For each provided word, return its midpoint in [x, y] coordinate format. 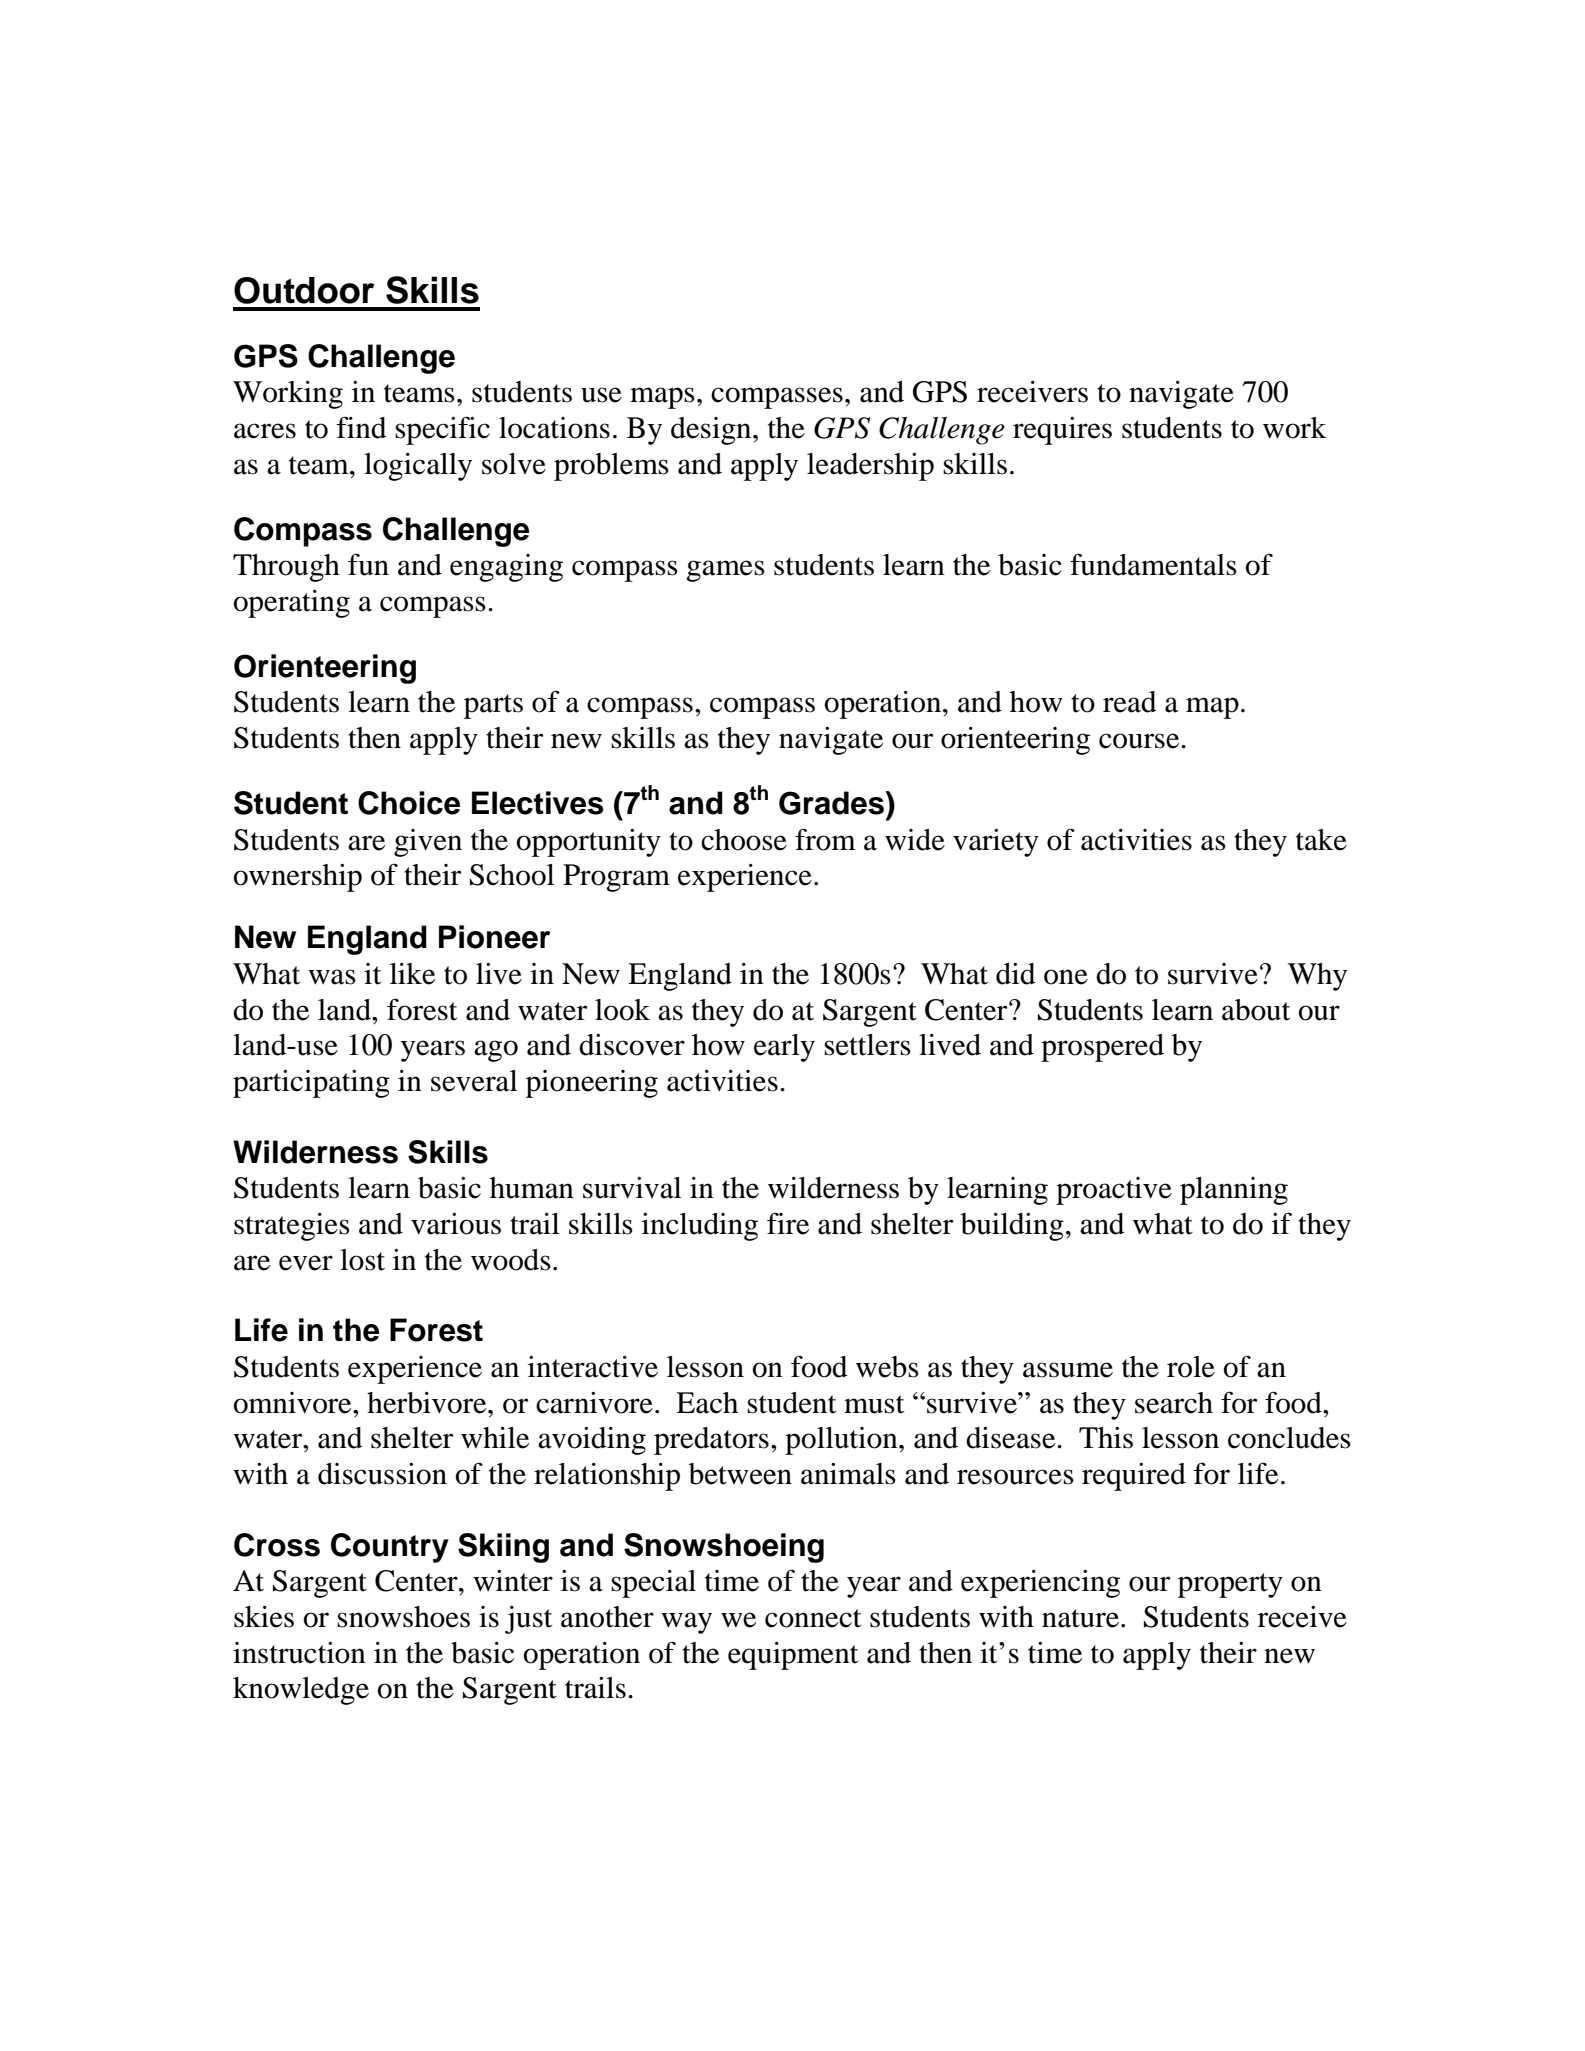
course [1140, 741]
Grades [832, 803]
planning [1234, 1191]
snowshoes [403, 1617]
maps [662, 398]
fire [788, 1223]
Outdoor [304, 290]
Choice [409, 803]
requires [1062, 431]
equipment [793, 1656]
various [456, 1224]
